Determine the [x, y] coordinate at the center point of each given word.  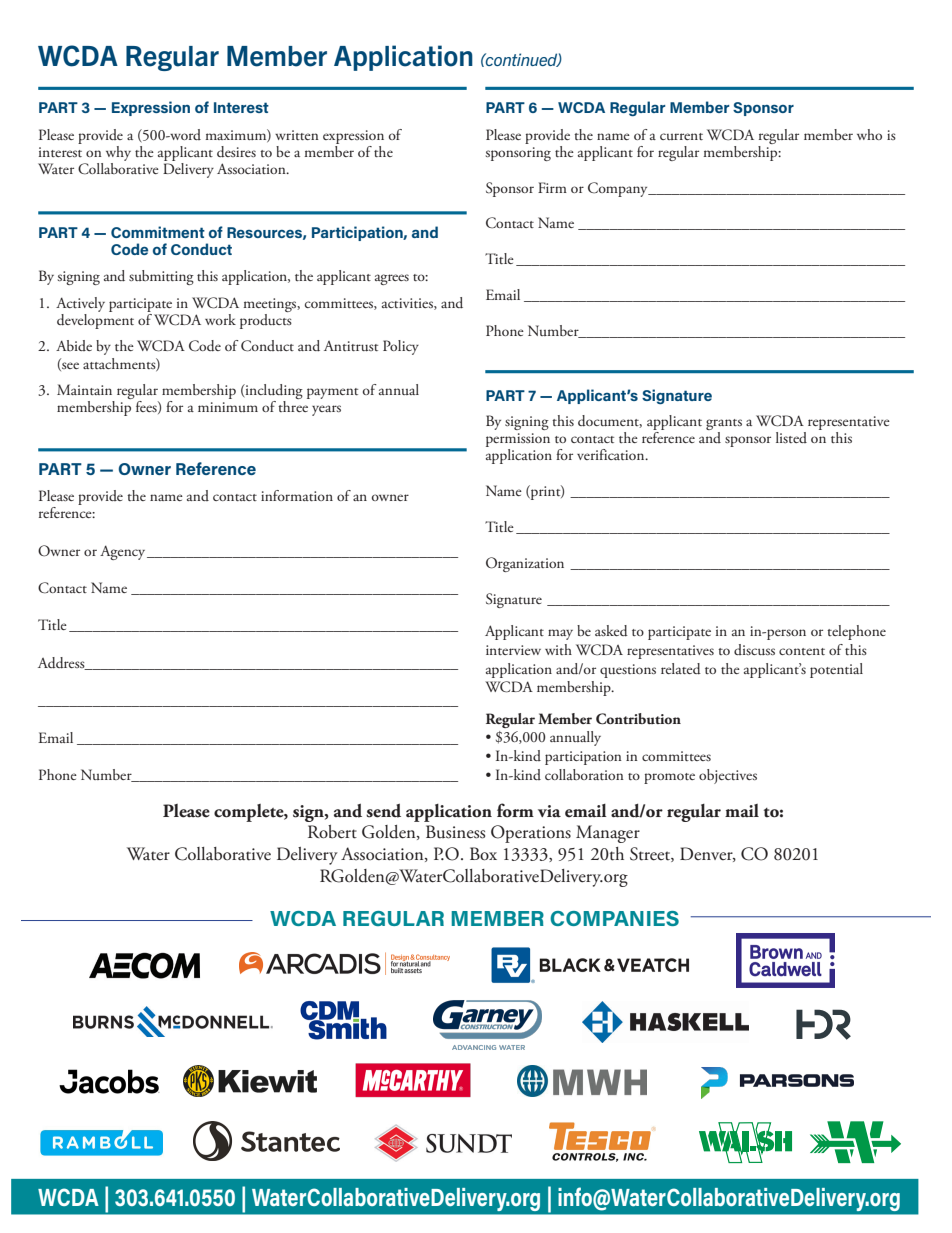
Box [483, 854]
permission [518, 441]
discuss [754, 649]
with [558, 649]
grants [724, 426]
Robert [332, 832]
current [681, 136]
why [118, 153]
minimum [228, 407]
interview [513, 650]
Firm [552, 187]
